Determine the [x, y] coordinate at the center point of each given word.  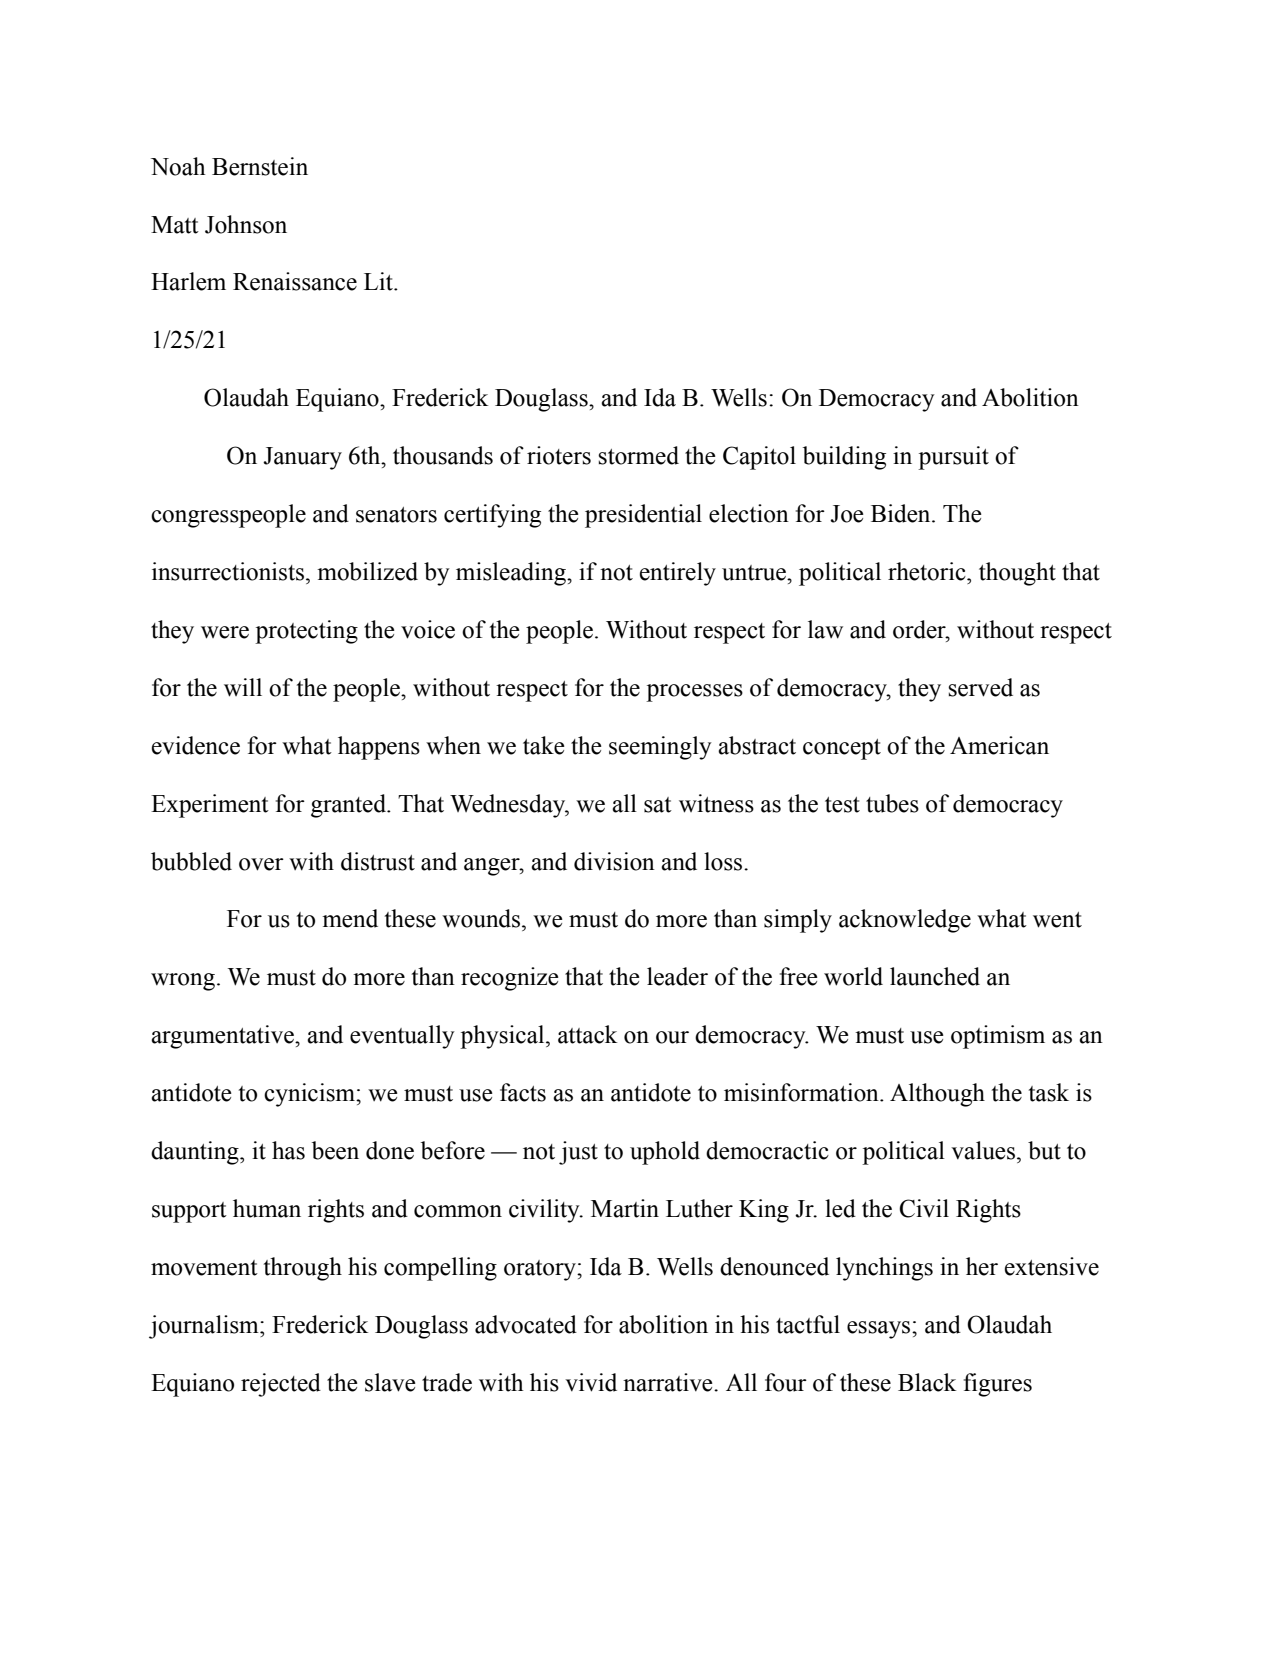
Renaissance [295, 281]
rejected [281, 1385]
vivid [591, 1382]
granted [349, 806]
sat [658, 805]
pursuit [953, 458]
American [999, 745]
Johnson [246, 224]
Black [927, 1382]
